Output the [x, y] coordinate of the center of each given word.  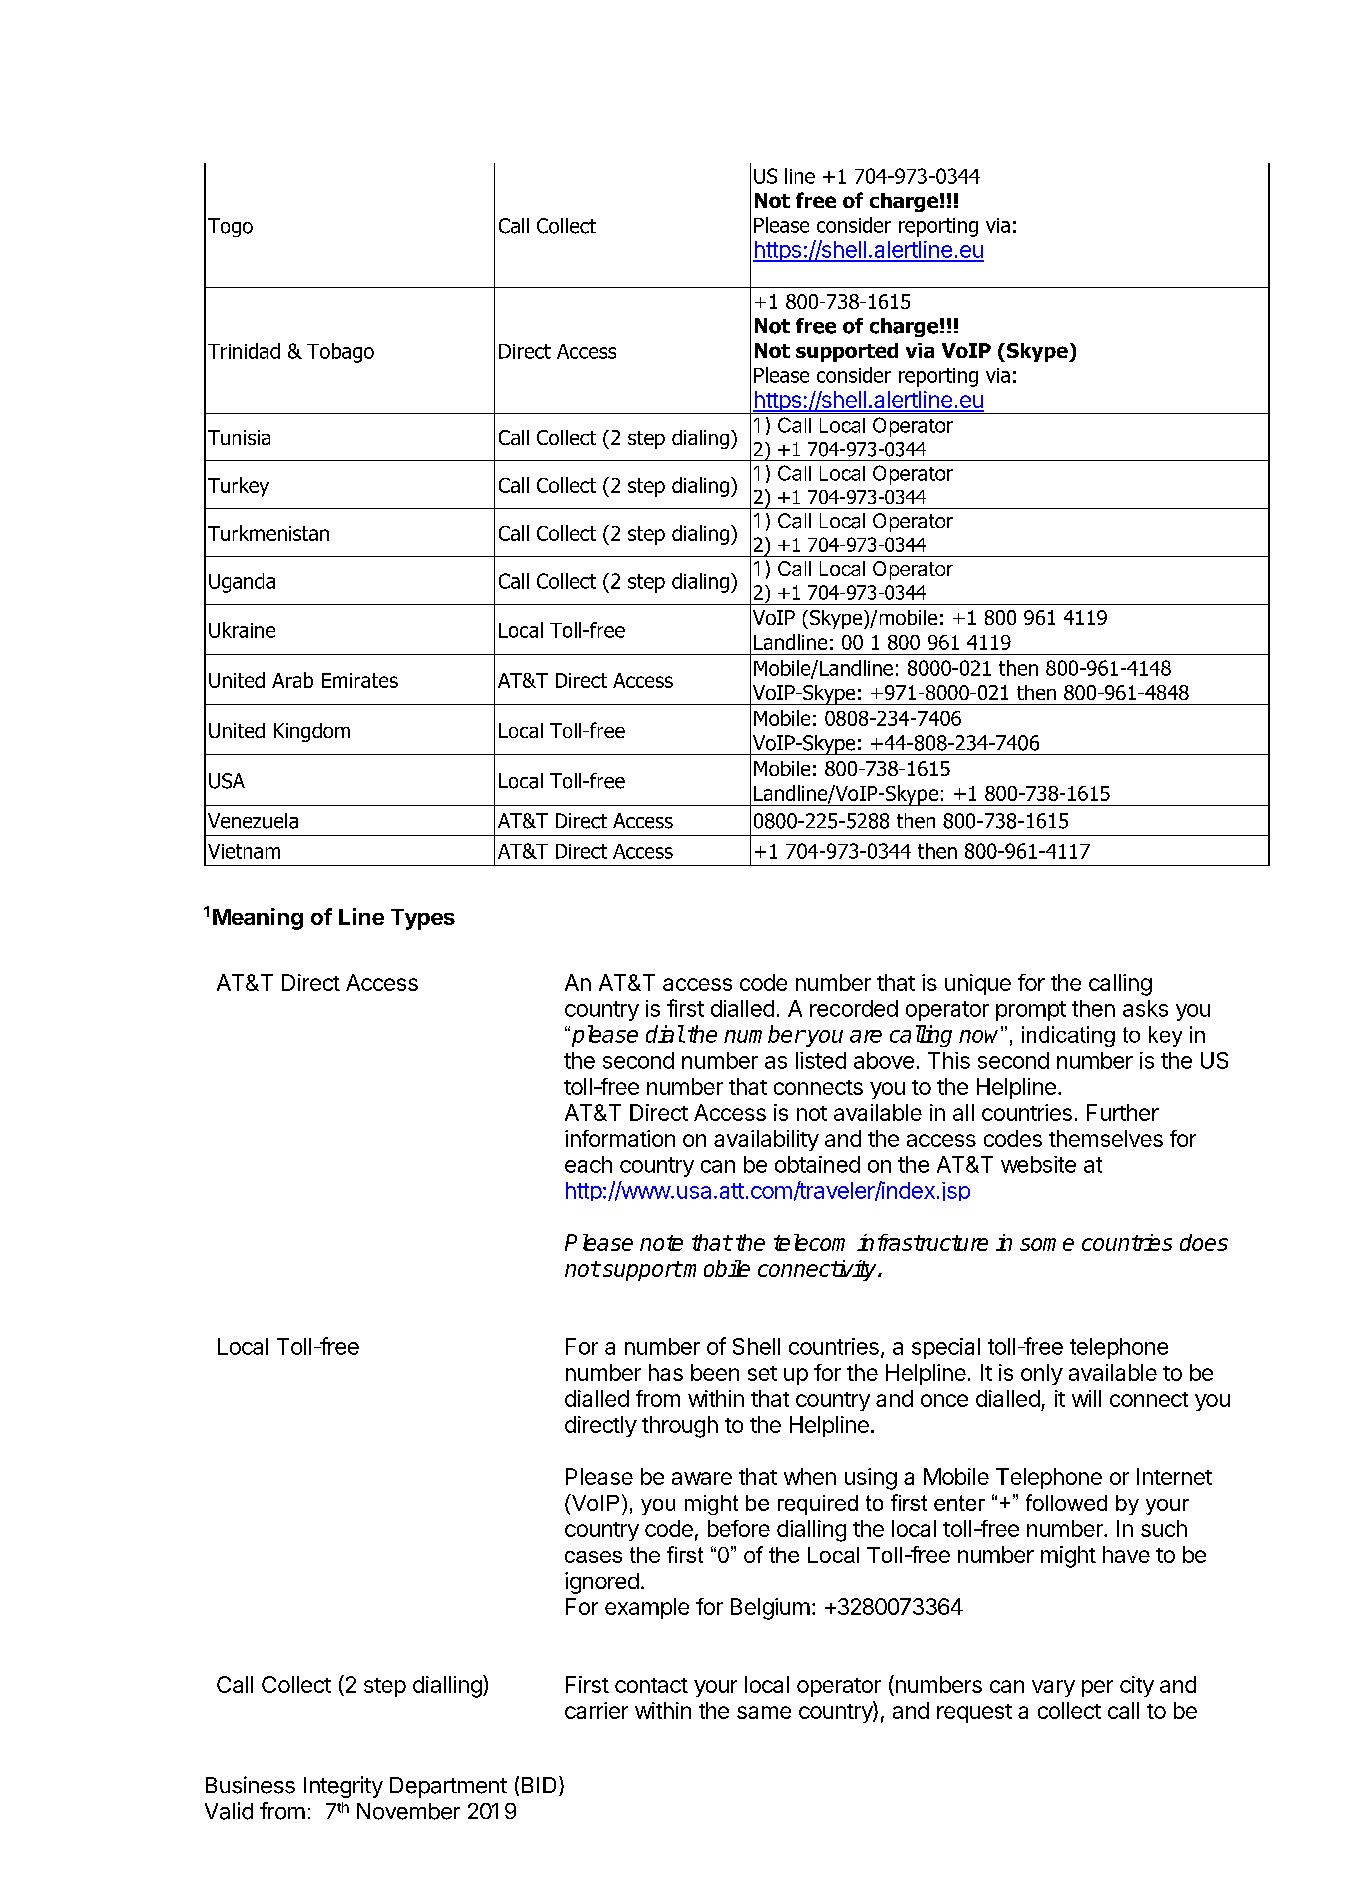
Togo [230, 227]
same [764, 1712]
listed [821, 1060]
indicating [1068, 1036]
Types [423, 919]
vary [1053, 1688]
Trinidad [244, 351]
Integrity [343, 1787]
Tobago [340, 353]
